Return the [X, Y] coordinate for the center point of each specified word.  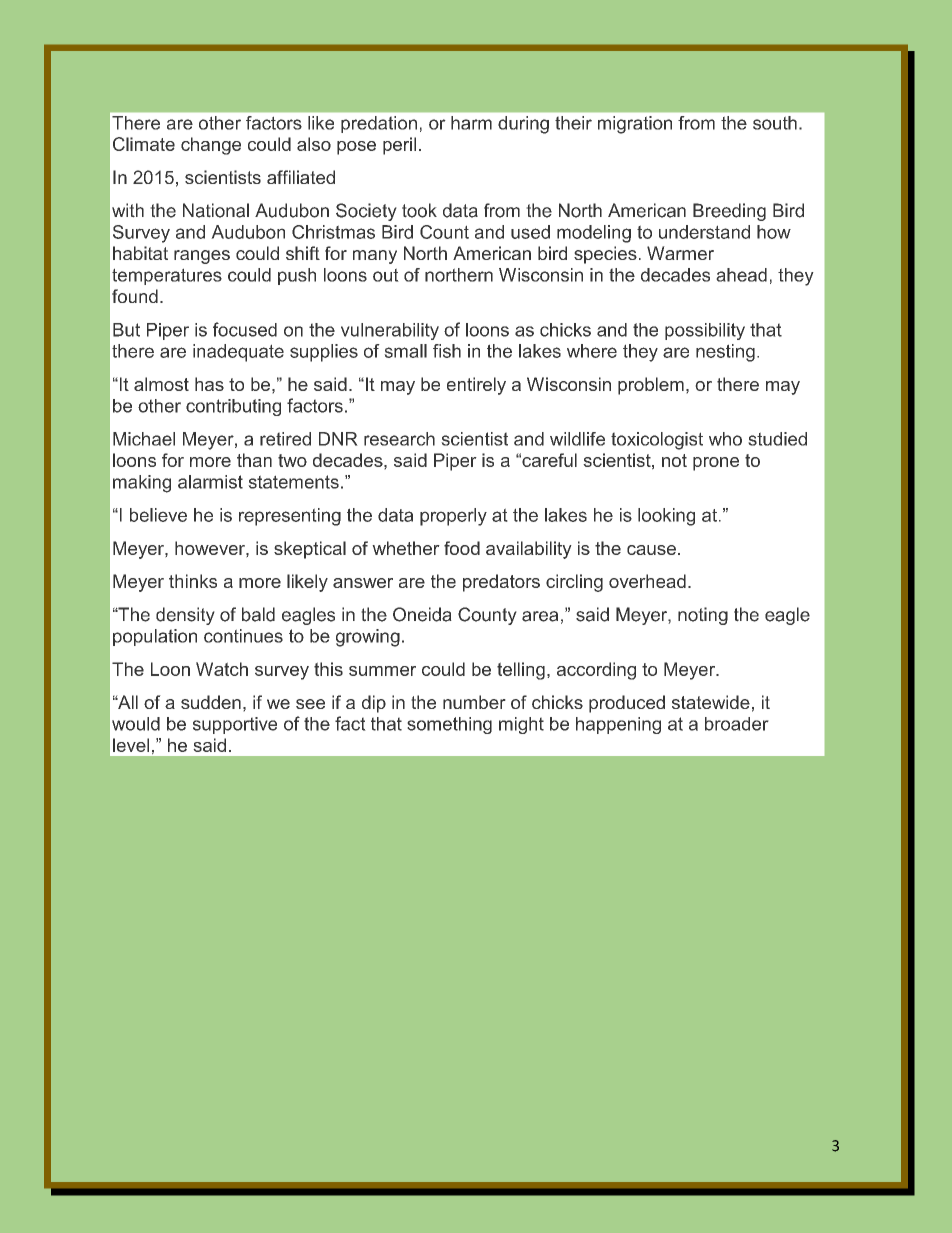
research [399, 439]
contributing [233, 407]
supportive [235, 725]
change [211, 146]
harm [471, 123]
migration [635, 125]
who [725, 439]
